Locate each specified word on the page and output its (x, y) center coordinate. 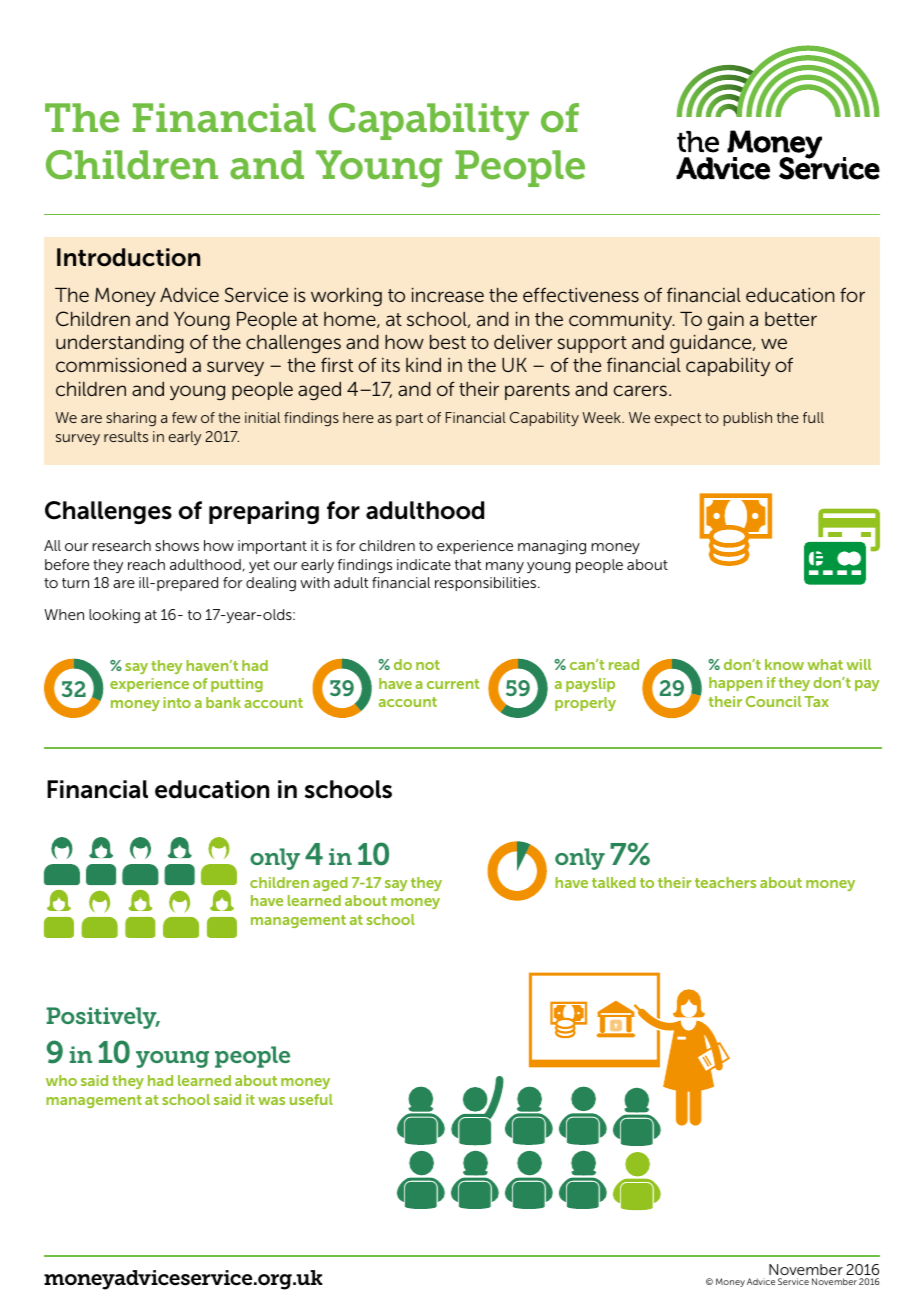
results (126, 436)
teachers (725, 882)
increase (448, 295)
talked (614, 882)
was (271, 1101)
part (409, 419)
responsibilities (487, 584)
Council (773, 701)
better (791, 319)
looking (114, 616)
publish (747, 419)
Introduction (128, 257)
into (177, 702)
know (784, 664)
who (61, 1080)
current (453, 684)
